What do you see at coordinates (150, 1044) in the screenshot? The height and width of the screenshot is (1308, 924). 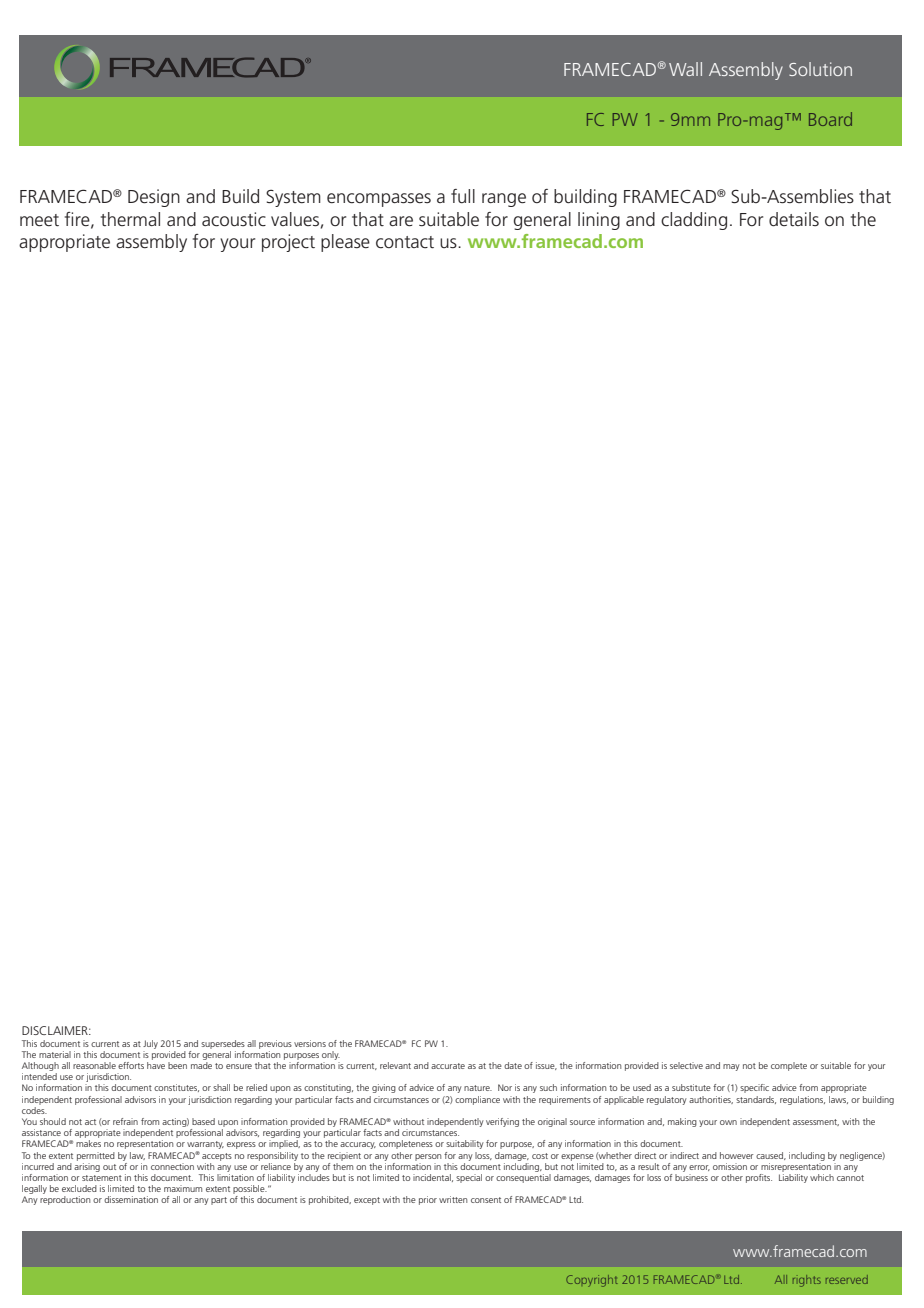 I see `July` at bounding box center [150, 1044].
